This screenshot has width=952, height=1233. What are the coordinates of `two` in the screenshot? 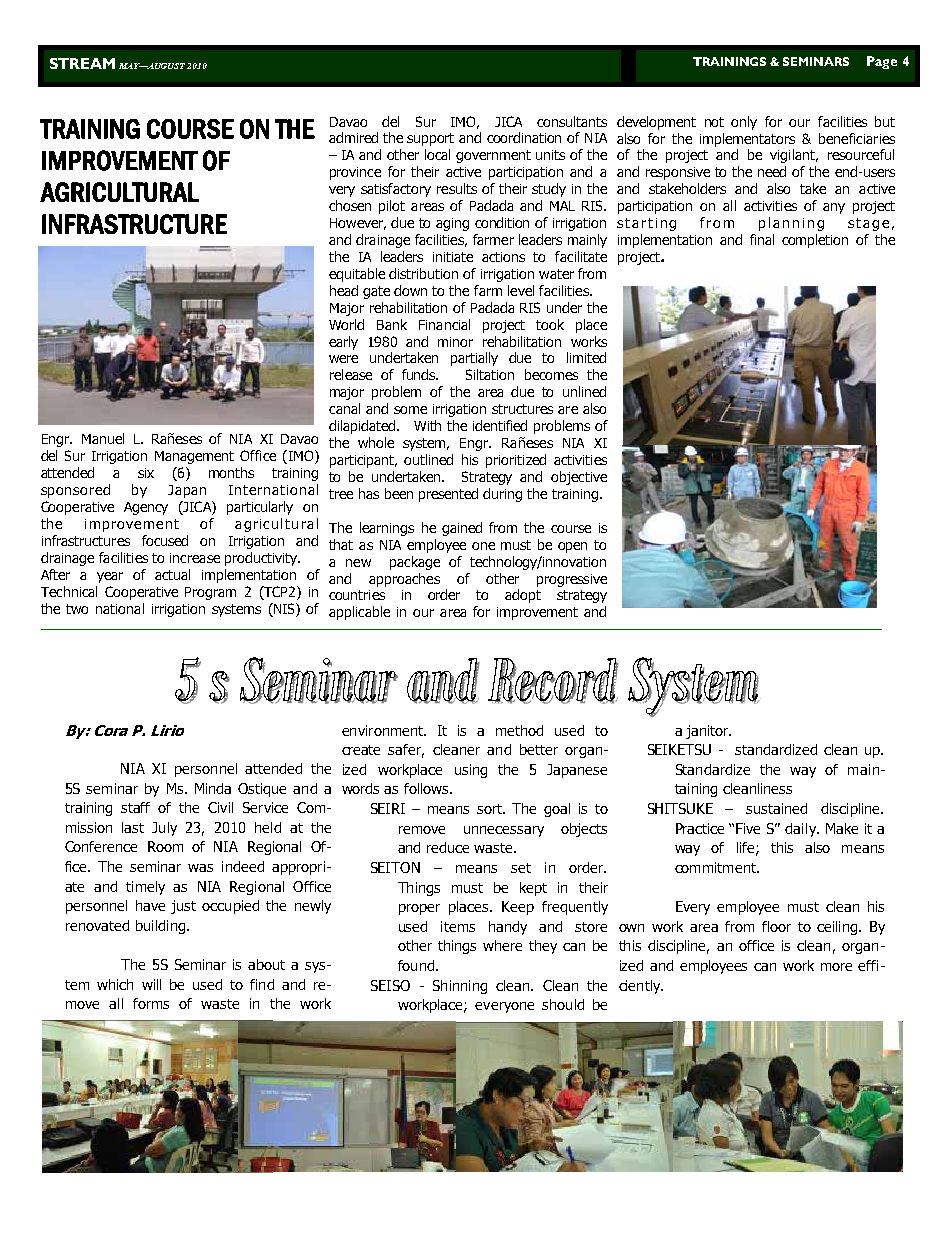 It's located at (77, 609).
